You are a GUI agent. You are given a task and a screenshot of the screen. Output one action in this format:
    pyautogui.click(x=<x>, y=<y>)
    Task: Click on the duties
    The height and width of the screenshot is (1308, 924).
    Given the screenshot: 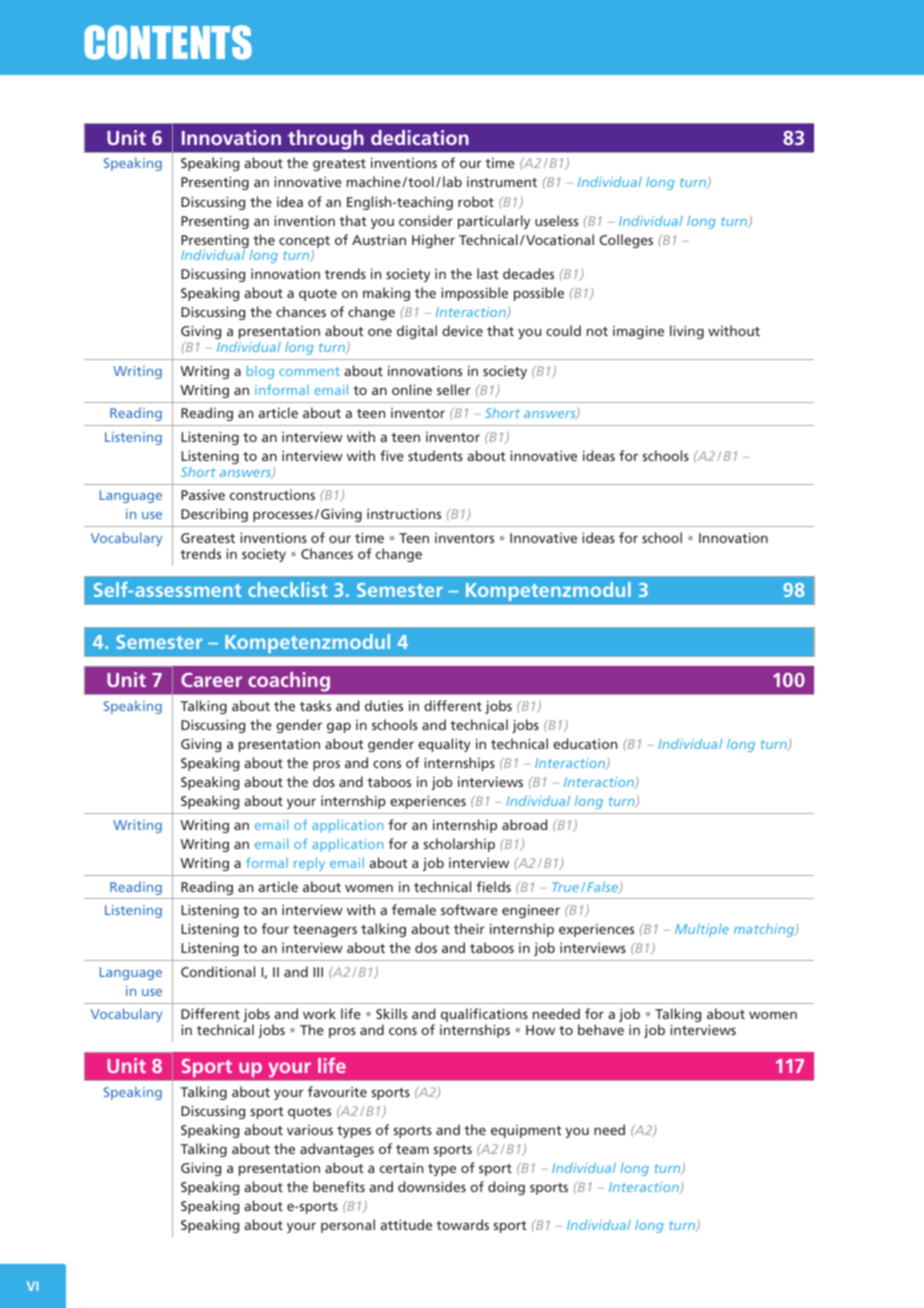 What is the action you would take?
    pyautogui.click(x=384, y=705)
